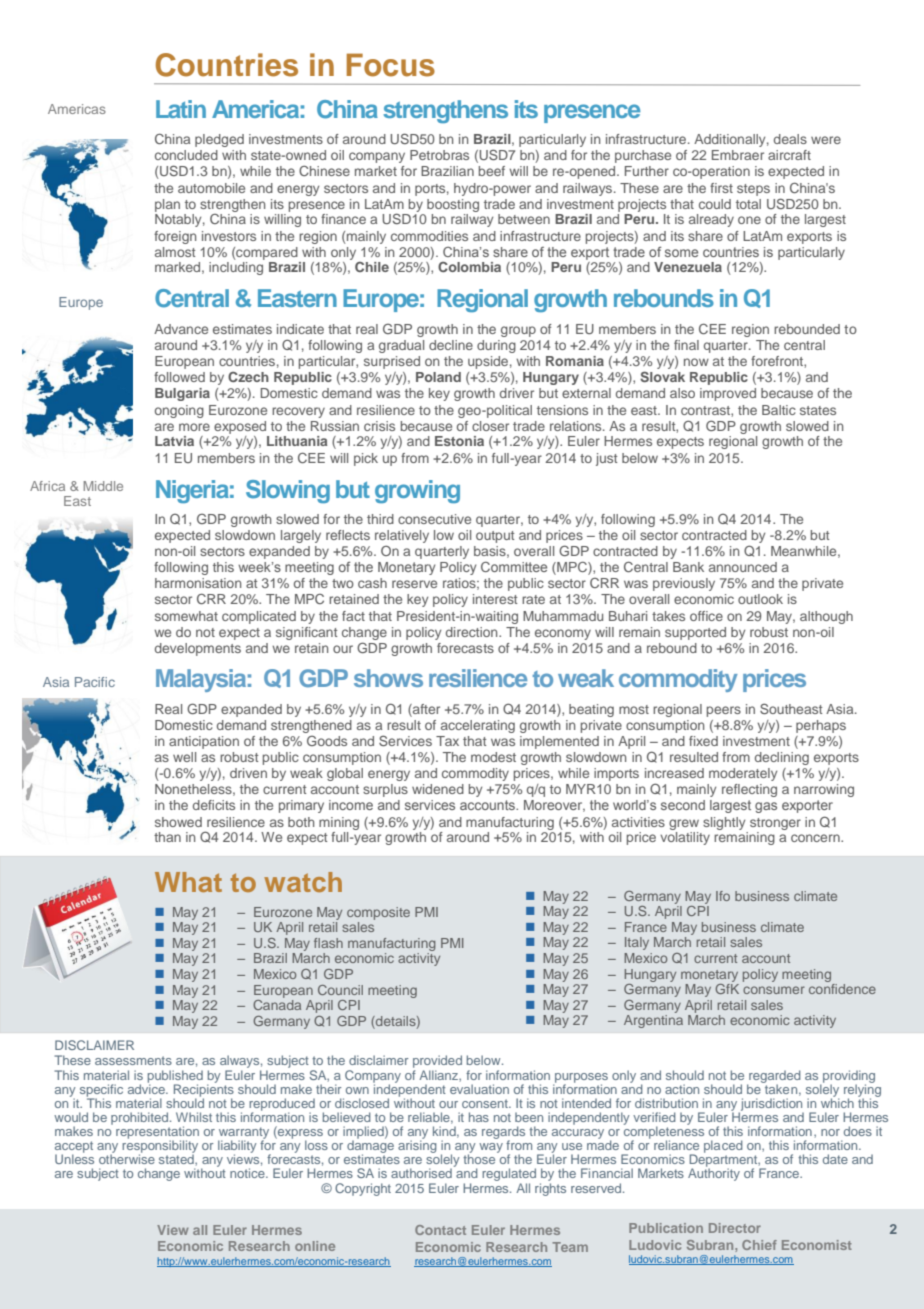 The image size is (924, 1309). I want to click on than, so click(167, 837).
